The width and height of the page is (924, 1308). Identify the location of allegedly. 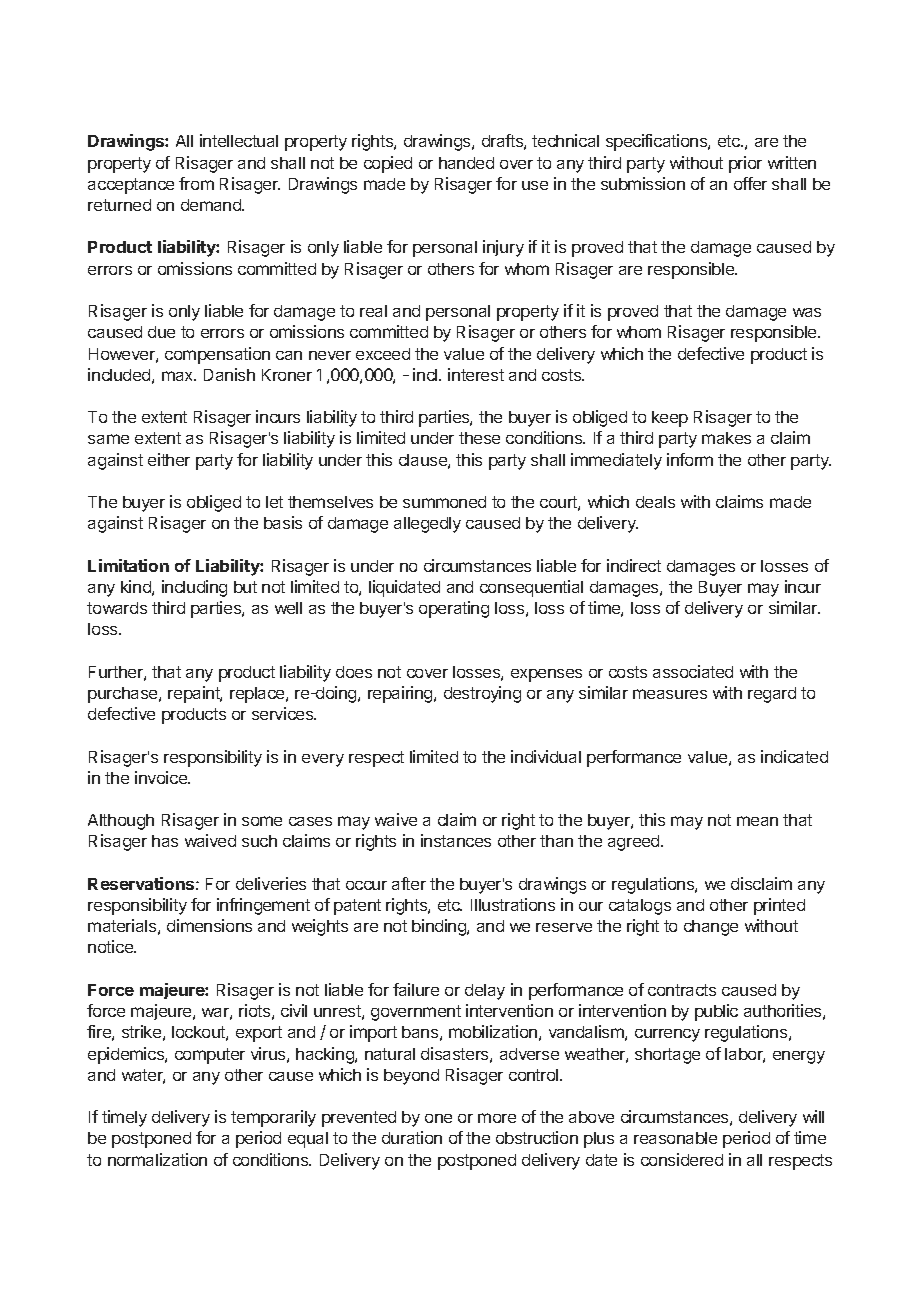
(427, 525).
